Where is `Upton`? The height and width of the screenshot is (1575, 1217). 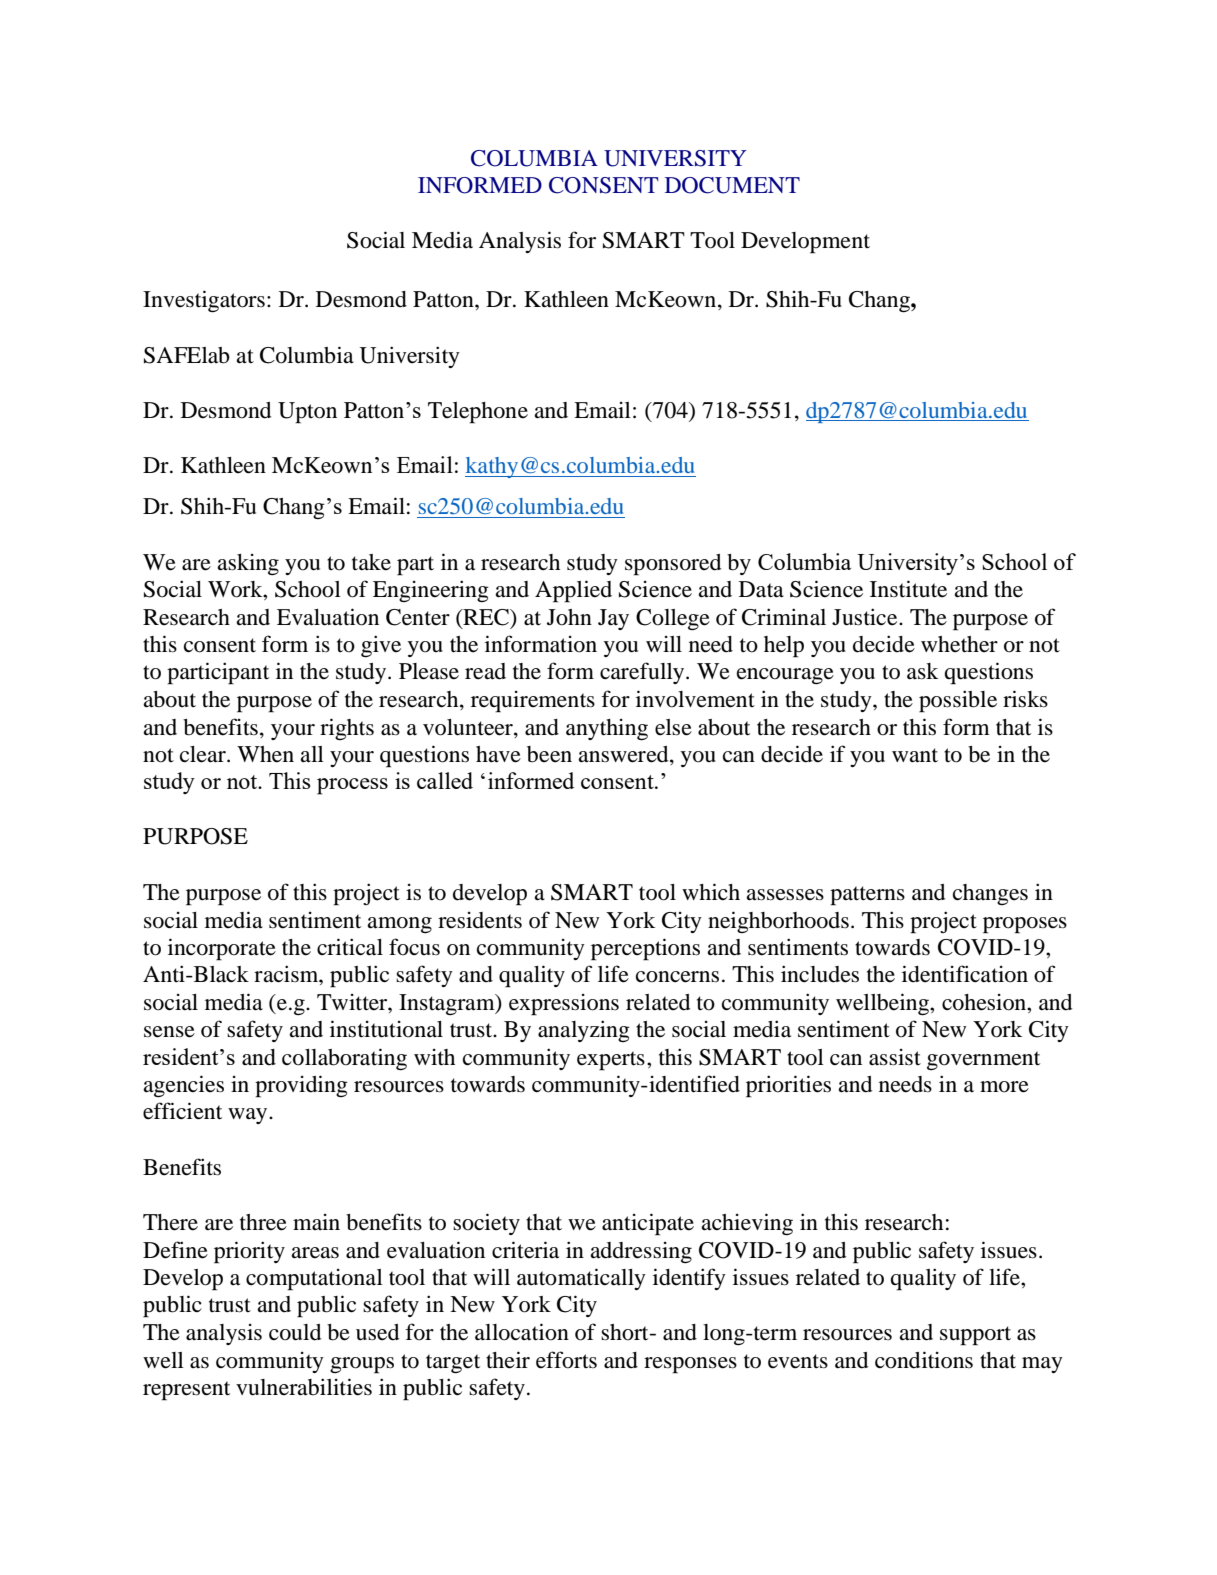 Upton is located at coordinates (307, 413).
